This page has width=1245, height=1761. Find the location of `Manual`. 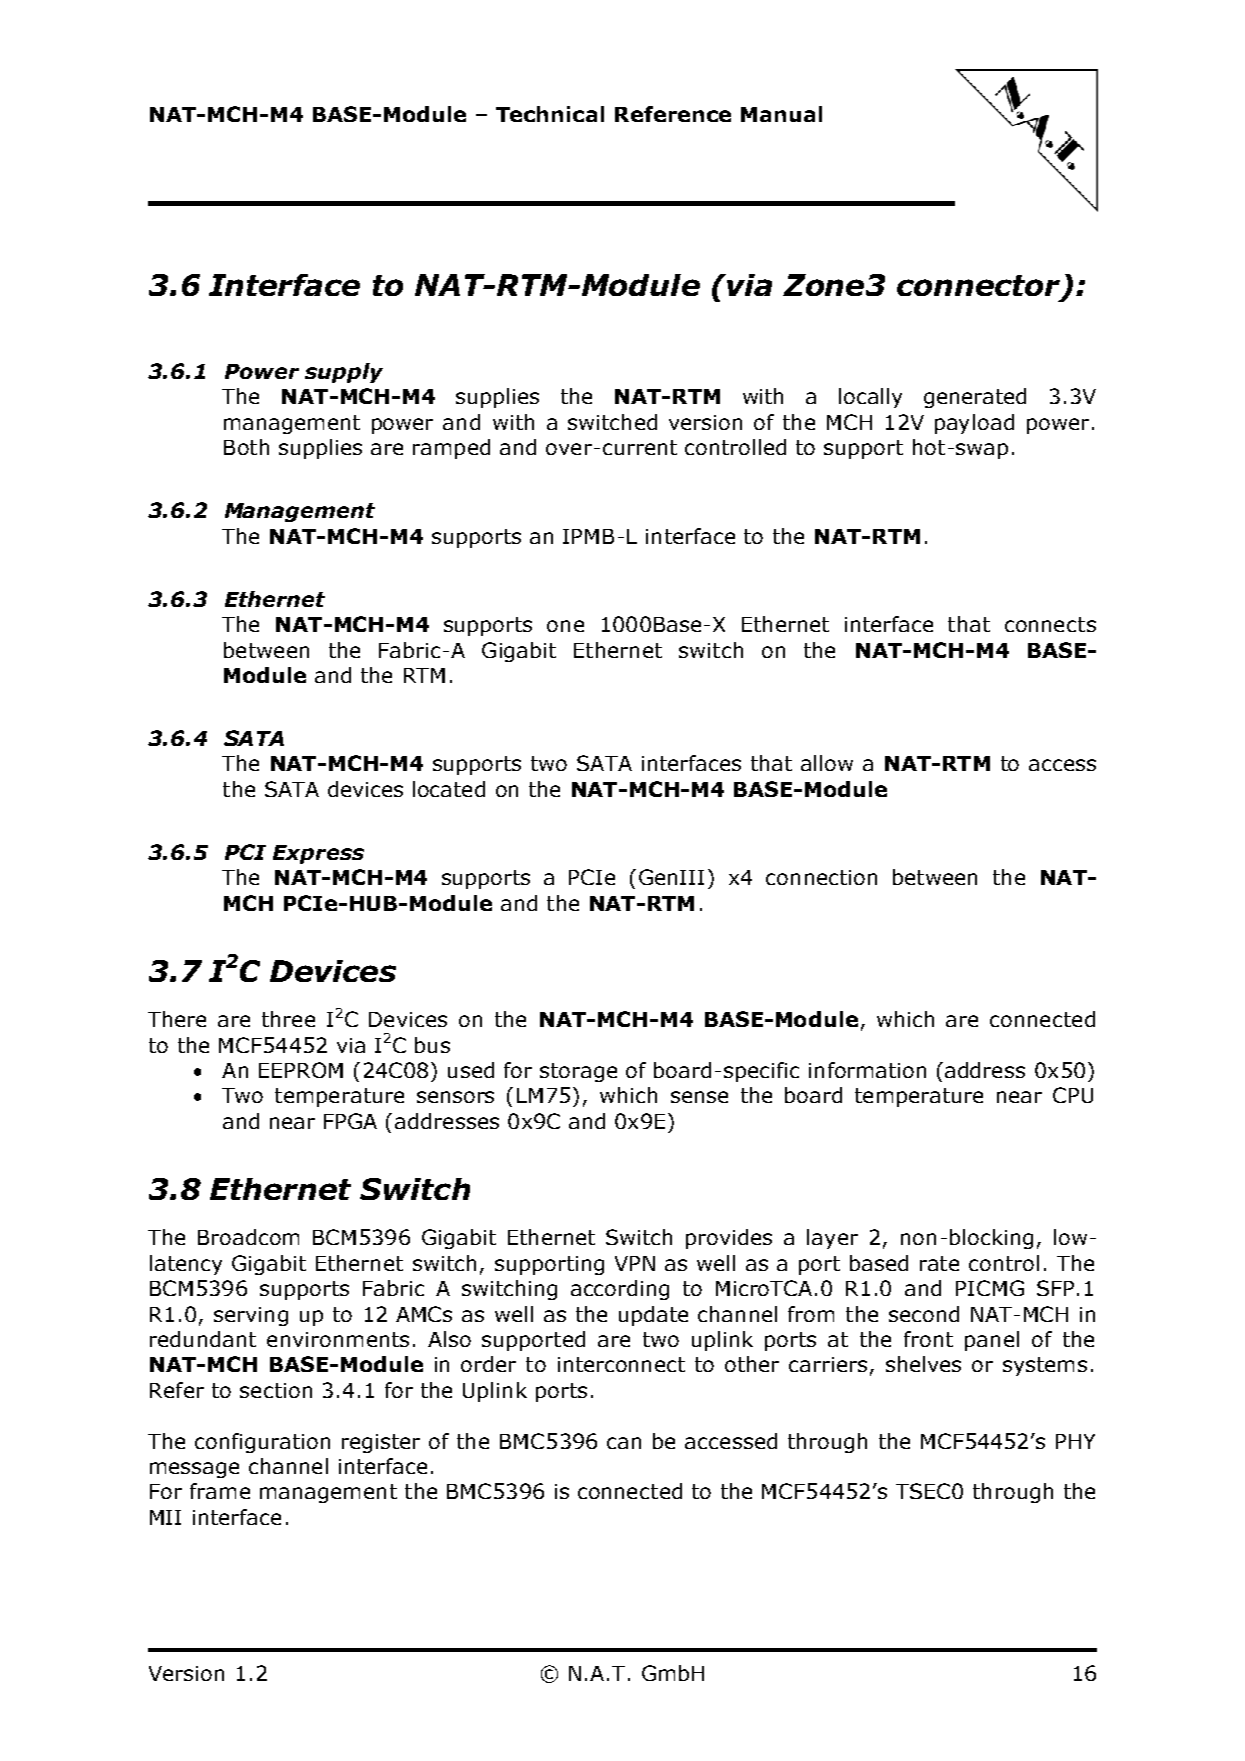

Manual is located at coordinates (781, 114).
